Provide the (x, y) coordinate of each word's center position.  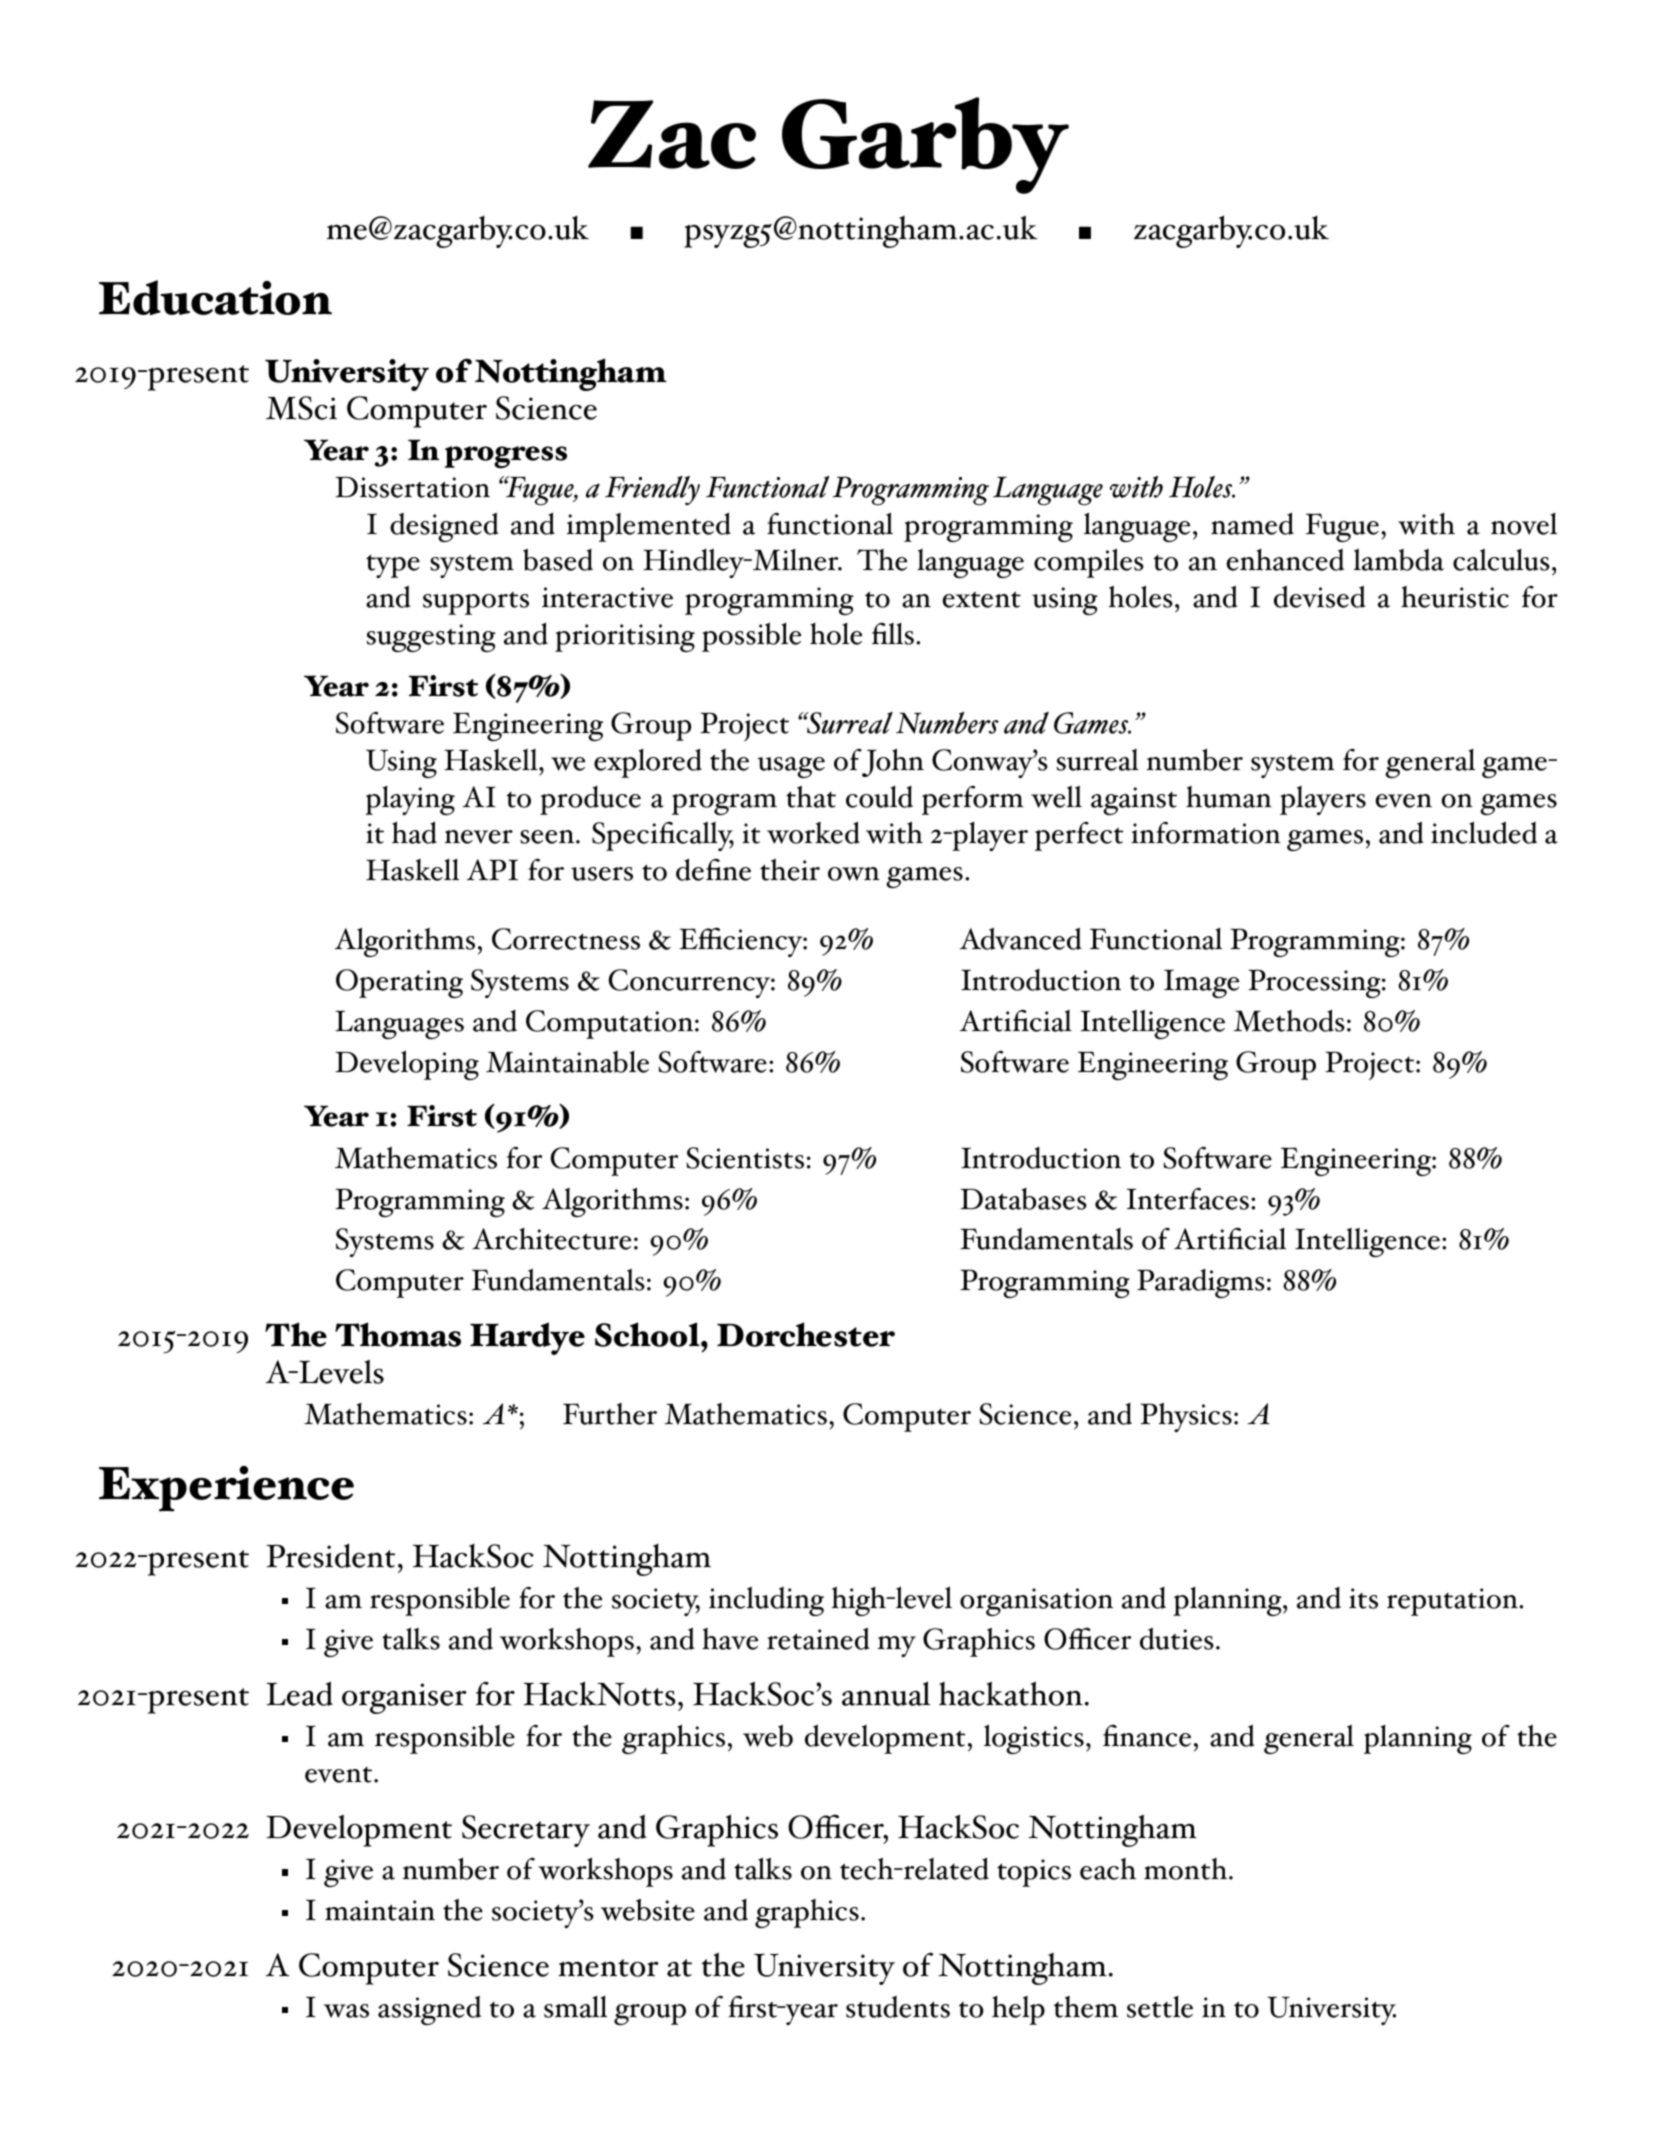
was (346, 2011)
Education (215, 297)
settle (1160, 2007)
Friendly (652, 490)
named (1252, 523)
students (898, 2007)
